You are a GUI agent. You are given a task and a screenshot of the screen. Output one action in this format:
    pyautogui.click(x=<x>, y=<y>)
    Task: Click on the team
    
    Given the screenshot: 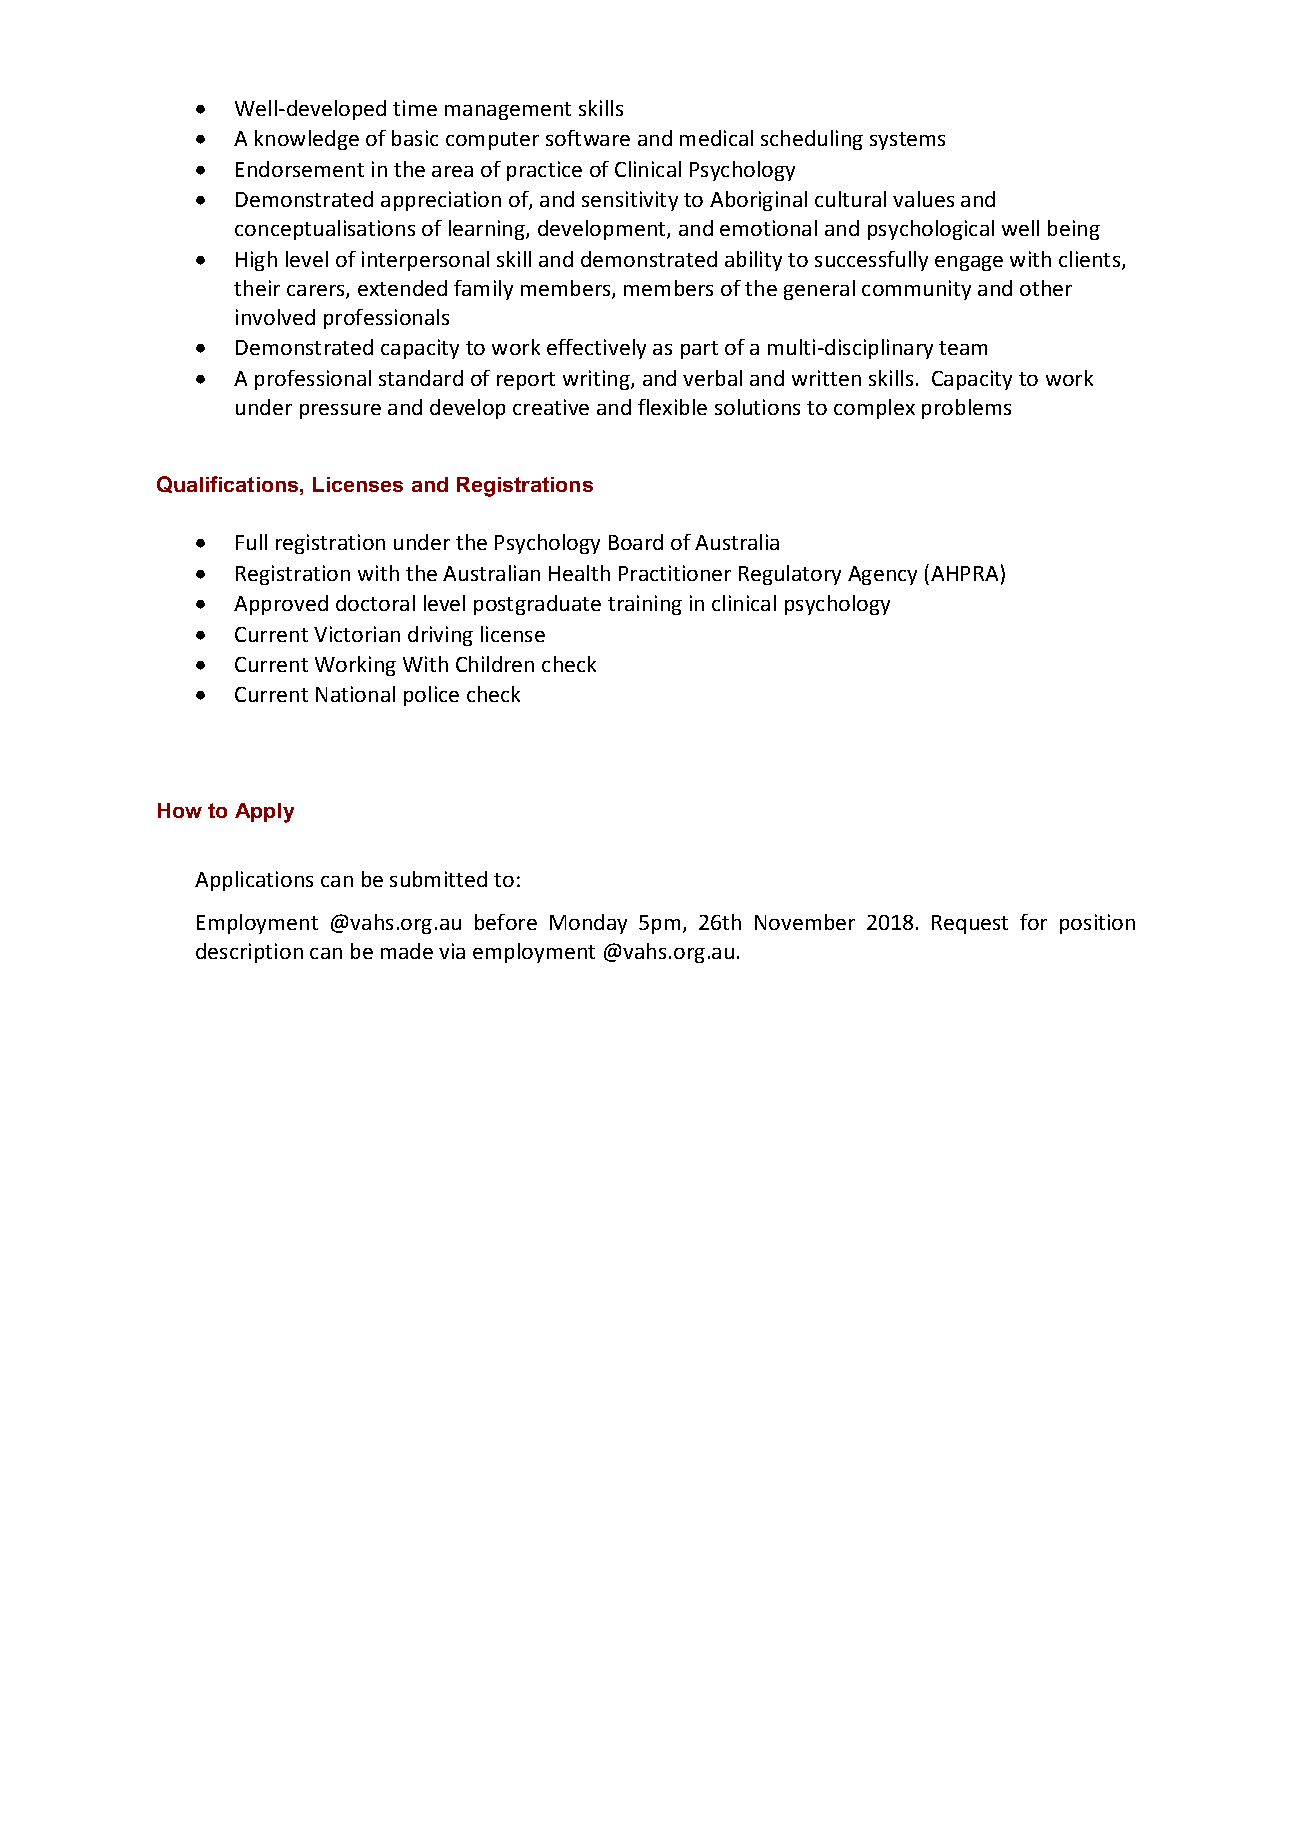 What is the action you would take?
    pyautogui.click(x=963, y=348)
